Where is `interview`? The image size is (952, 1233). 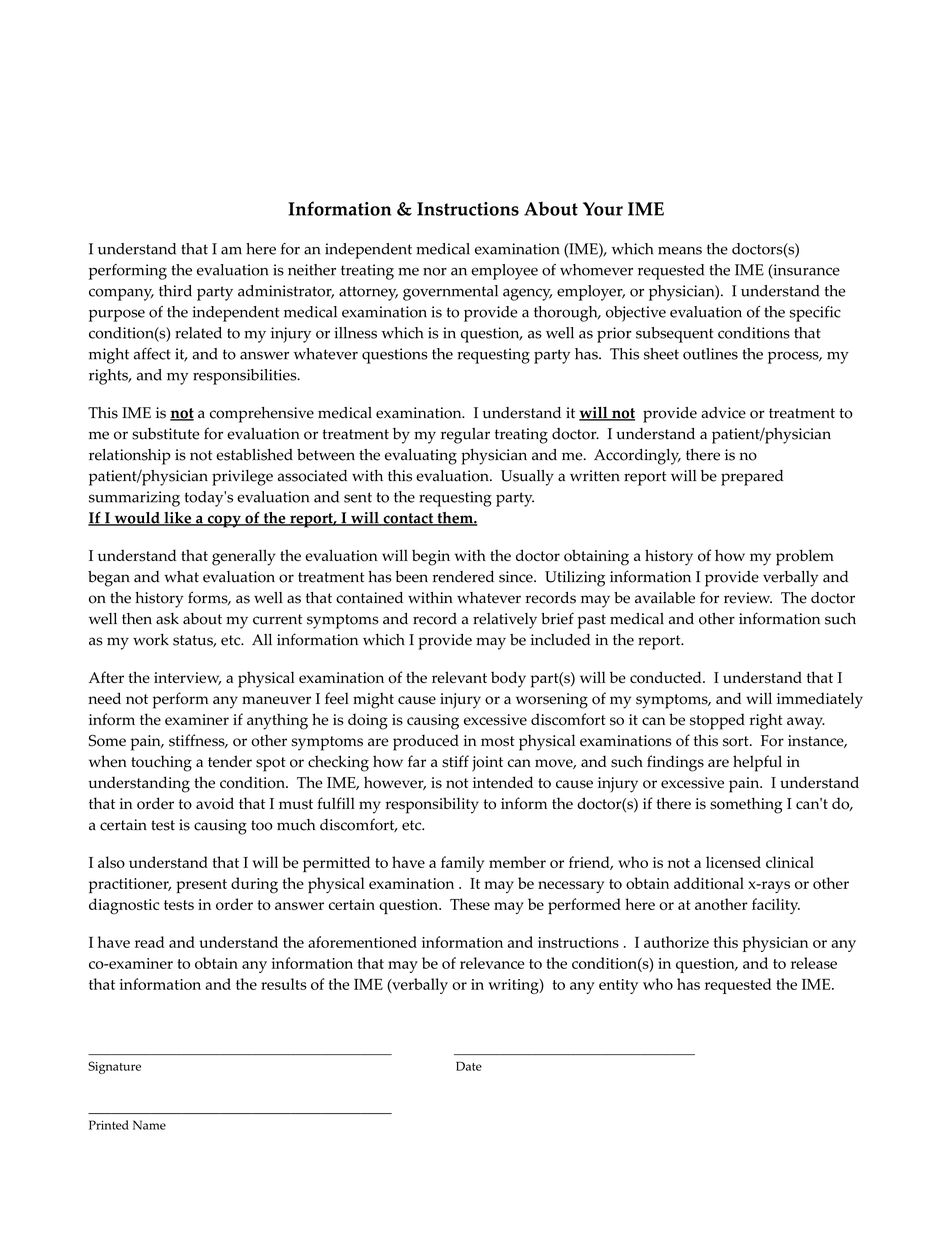
interview is located at coordinates (187, 678).
